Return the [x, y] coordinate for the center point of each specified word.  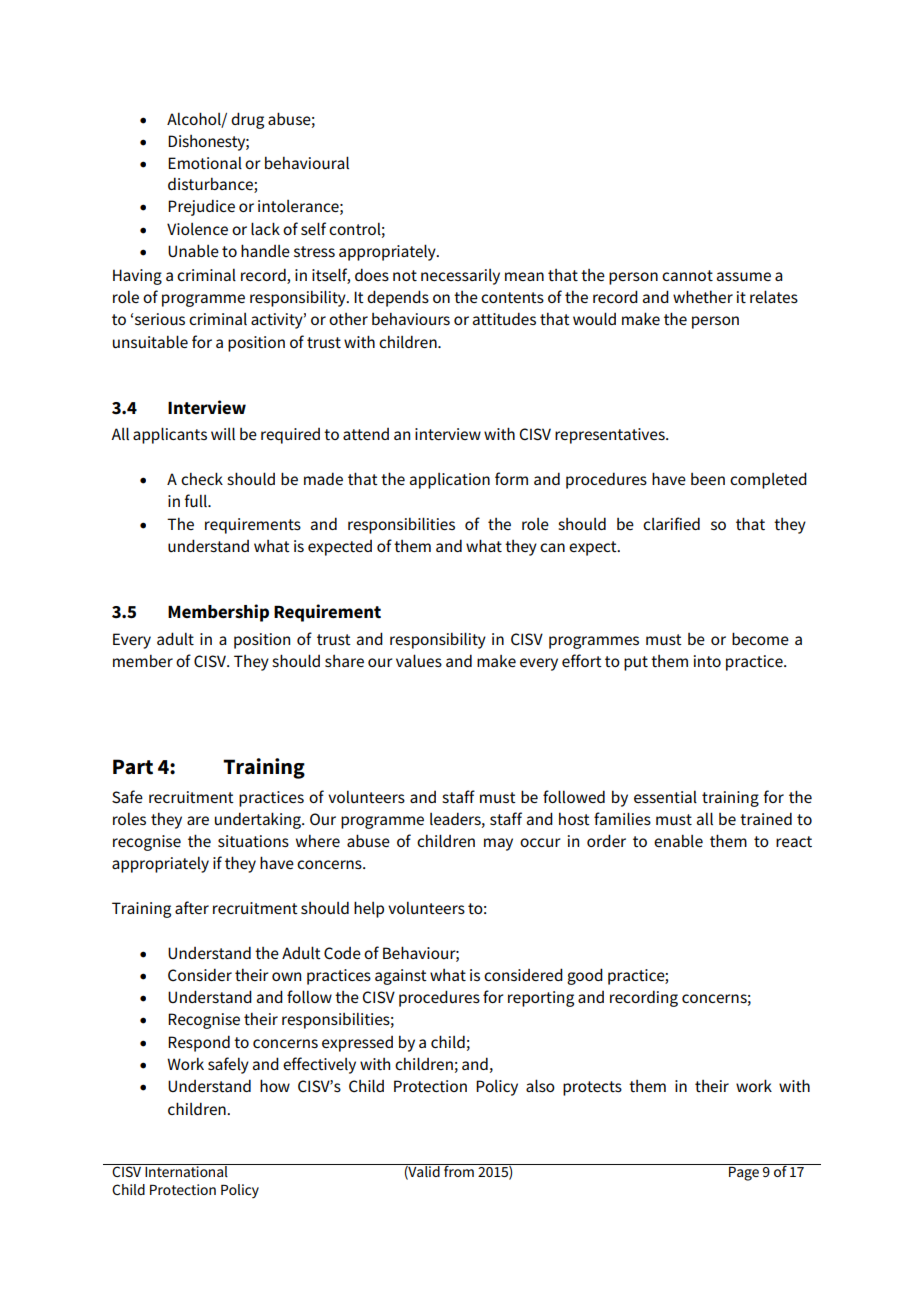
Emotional [205, 162]
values [419, 661]
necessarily [460, 277]
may [498, 844]
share [344, 661]
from [459, 1170]
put [636, 663]
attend [366, 434]
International [186, 1170]
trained [766, 819]
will [223, 433]
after [192, 908]
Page [744, 1172]
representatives [611, 436]
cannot [687, 275]
